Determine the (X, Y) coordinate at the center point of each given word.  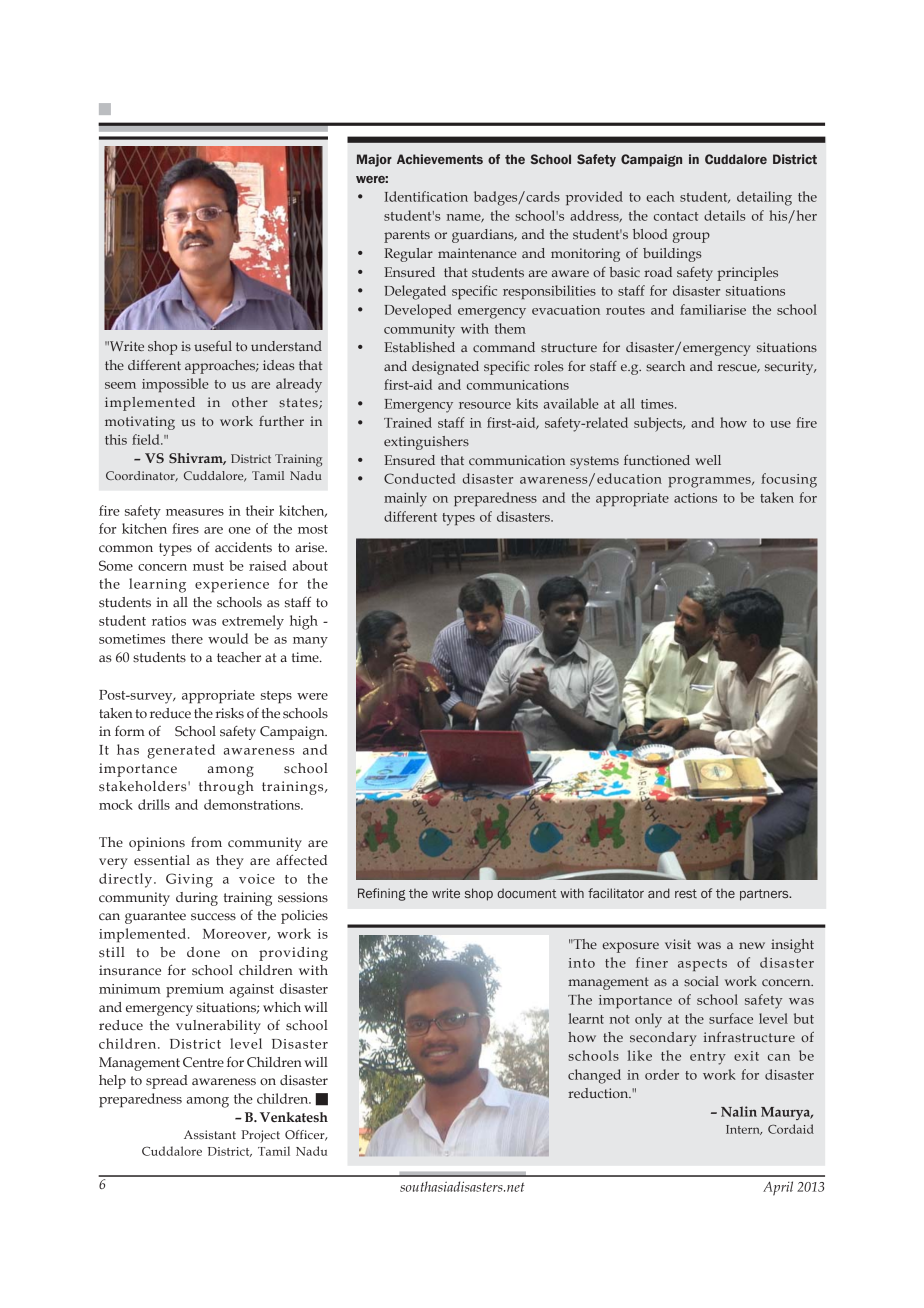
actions (695, 498)
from (206, 842)
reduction (599, 1093)
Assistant (210, 1134)
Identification (426, 196)
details (725, 215)
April (778, 1188)
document (527, 893)
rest (686, 893)
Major (374, 160)
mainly (405, 499)
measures (195, 512)
